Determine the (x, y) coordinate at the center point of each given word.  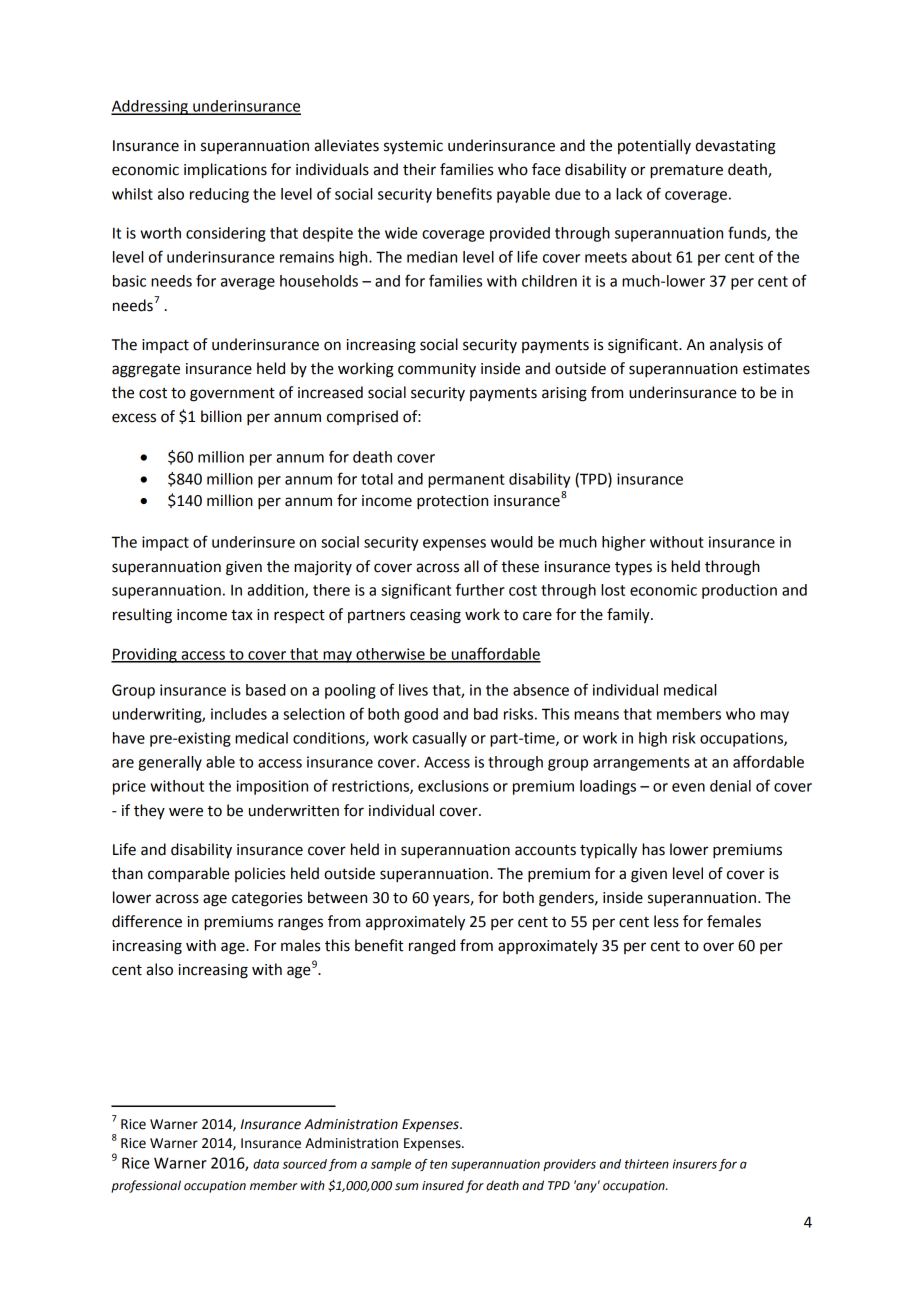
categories (267, 899)
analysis (736, 346)
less (666, 921)
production (739, 591)
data (266, 1164)
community (437, 370)
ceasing (435, 616)
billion (221, 416)
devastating (735, 147)
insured (443, 1185)
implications (225, 171)
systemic (413, 147)
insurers (695, 1164)
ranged (432, 947)
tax (242, 615)
